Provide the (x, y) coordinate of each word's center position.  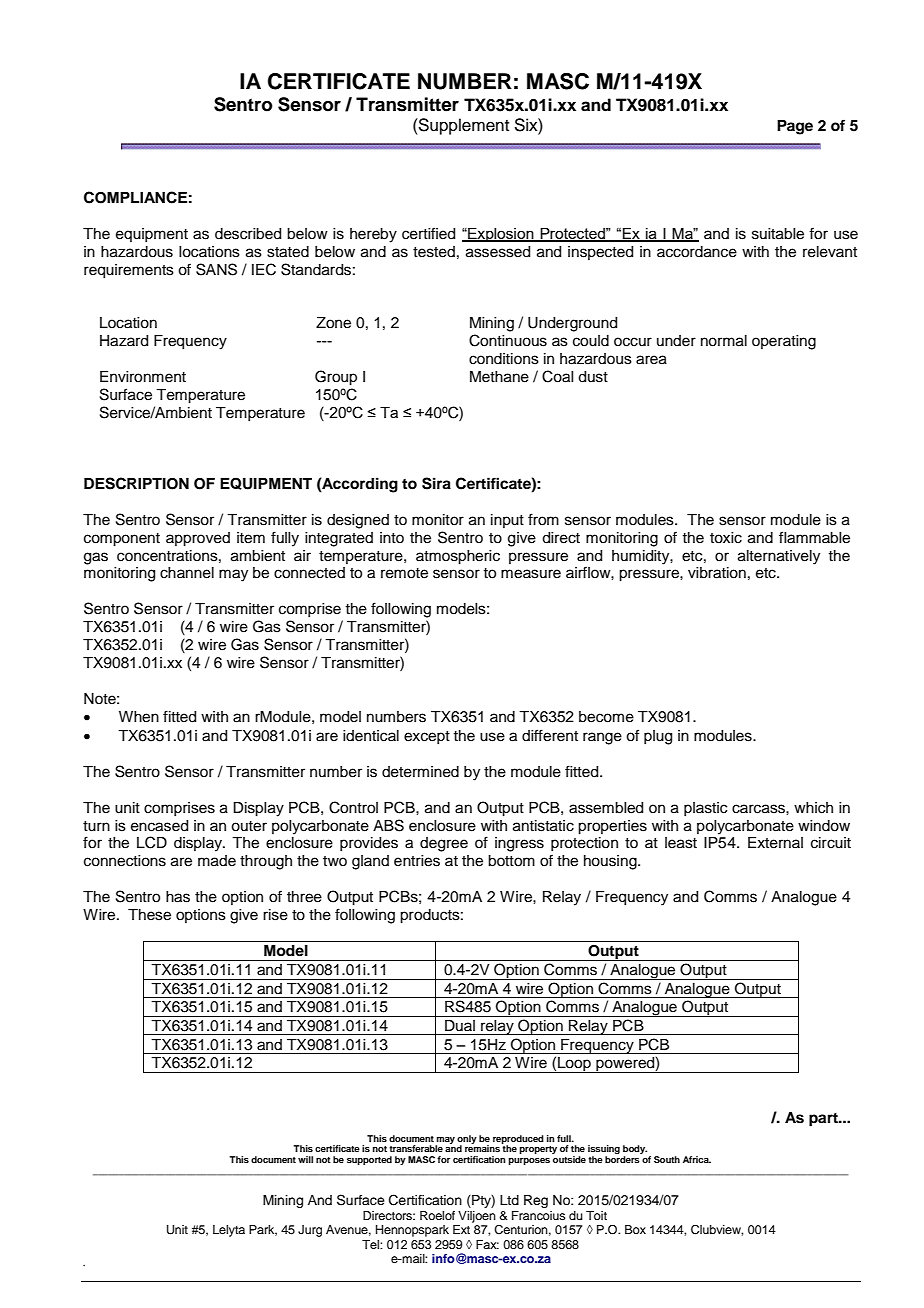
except (427, 737)
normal (724, 341)
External (775, 843)
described (248, 234)
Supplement (463, 126)
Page (795, 127)
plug (658, 737)
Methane (499, 377)
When (139, 717)
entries (417, 861)
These (149, 915)
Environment (143, 377)
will (305, 1159)
